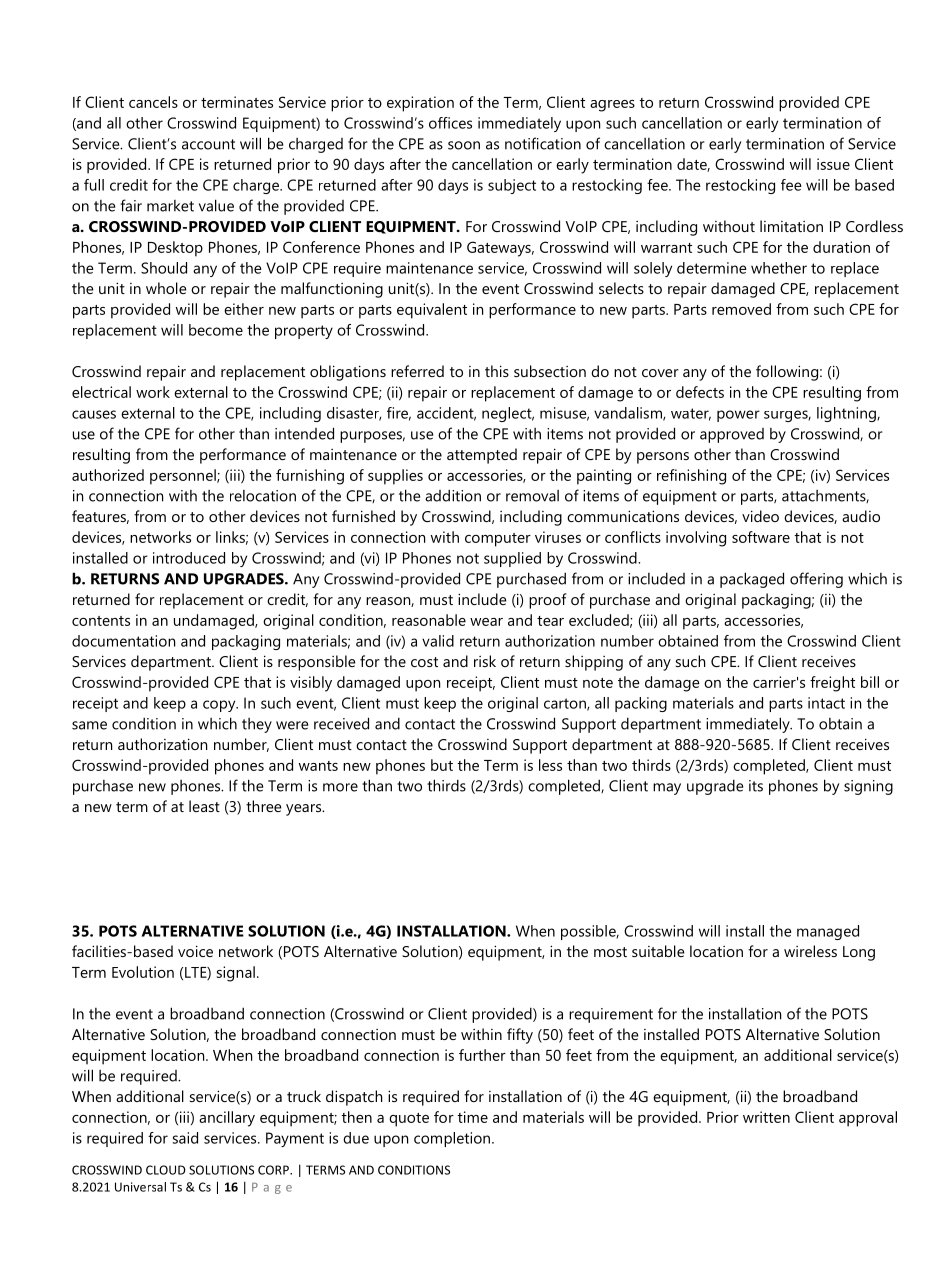 Image resolution: width=952 pixels, height=1272 pixels. Describe the element at coordinates (756, 786) in the image. I see `its` at that location.
